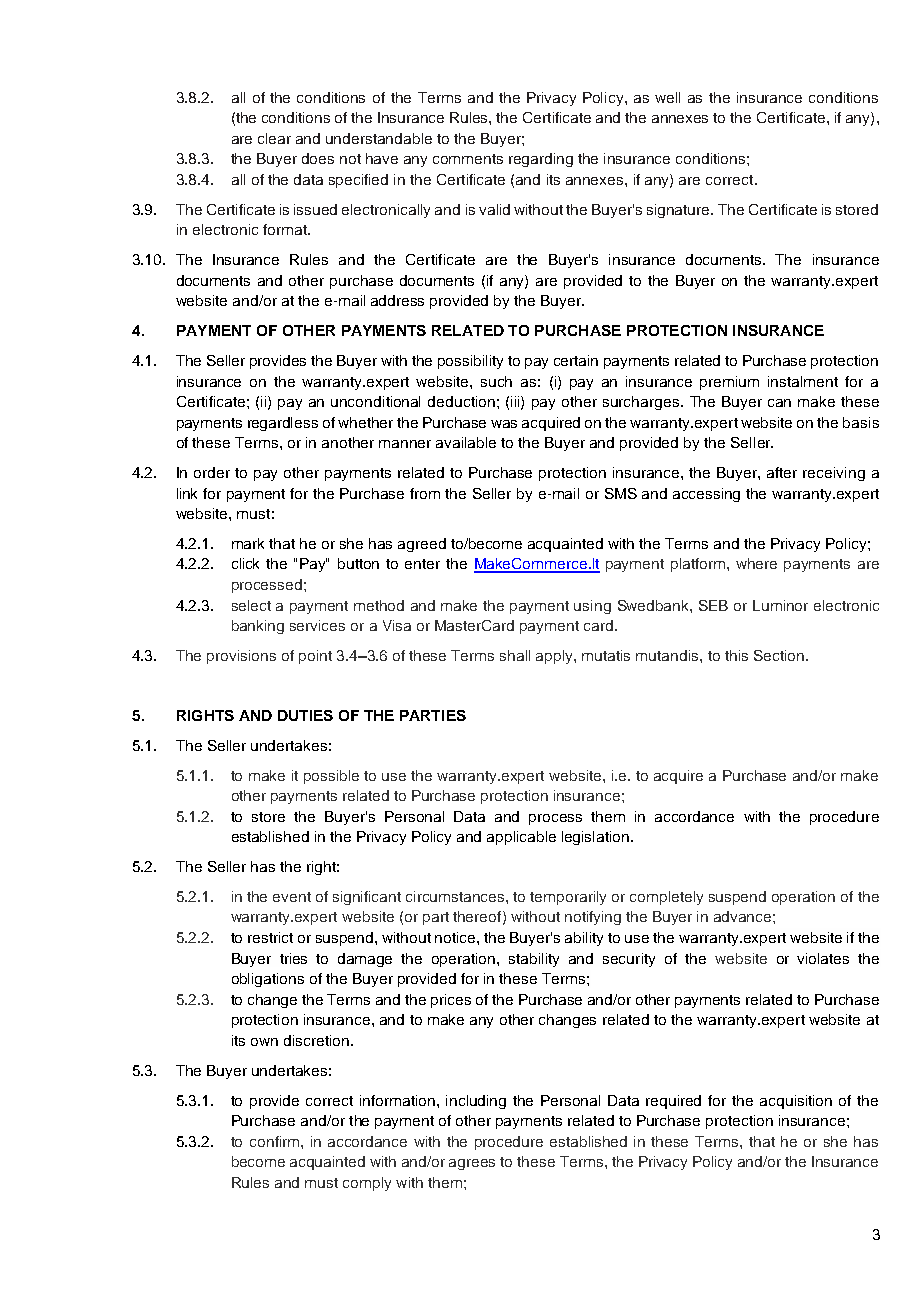 This page has width=924, height=1308. I want to click on agrees, so click(472, 1164).
